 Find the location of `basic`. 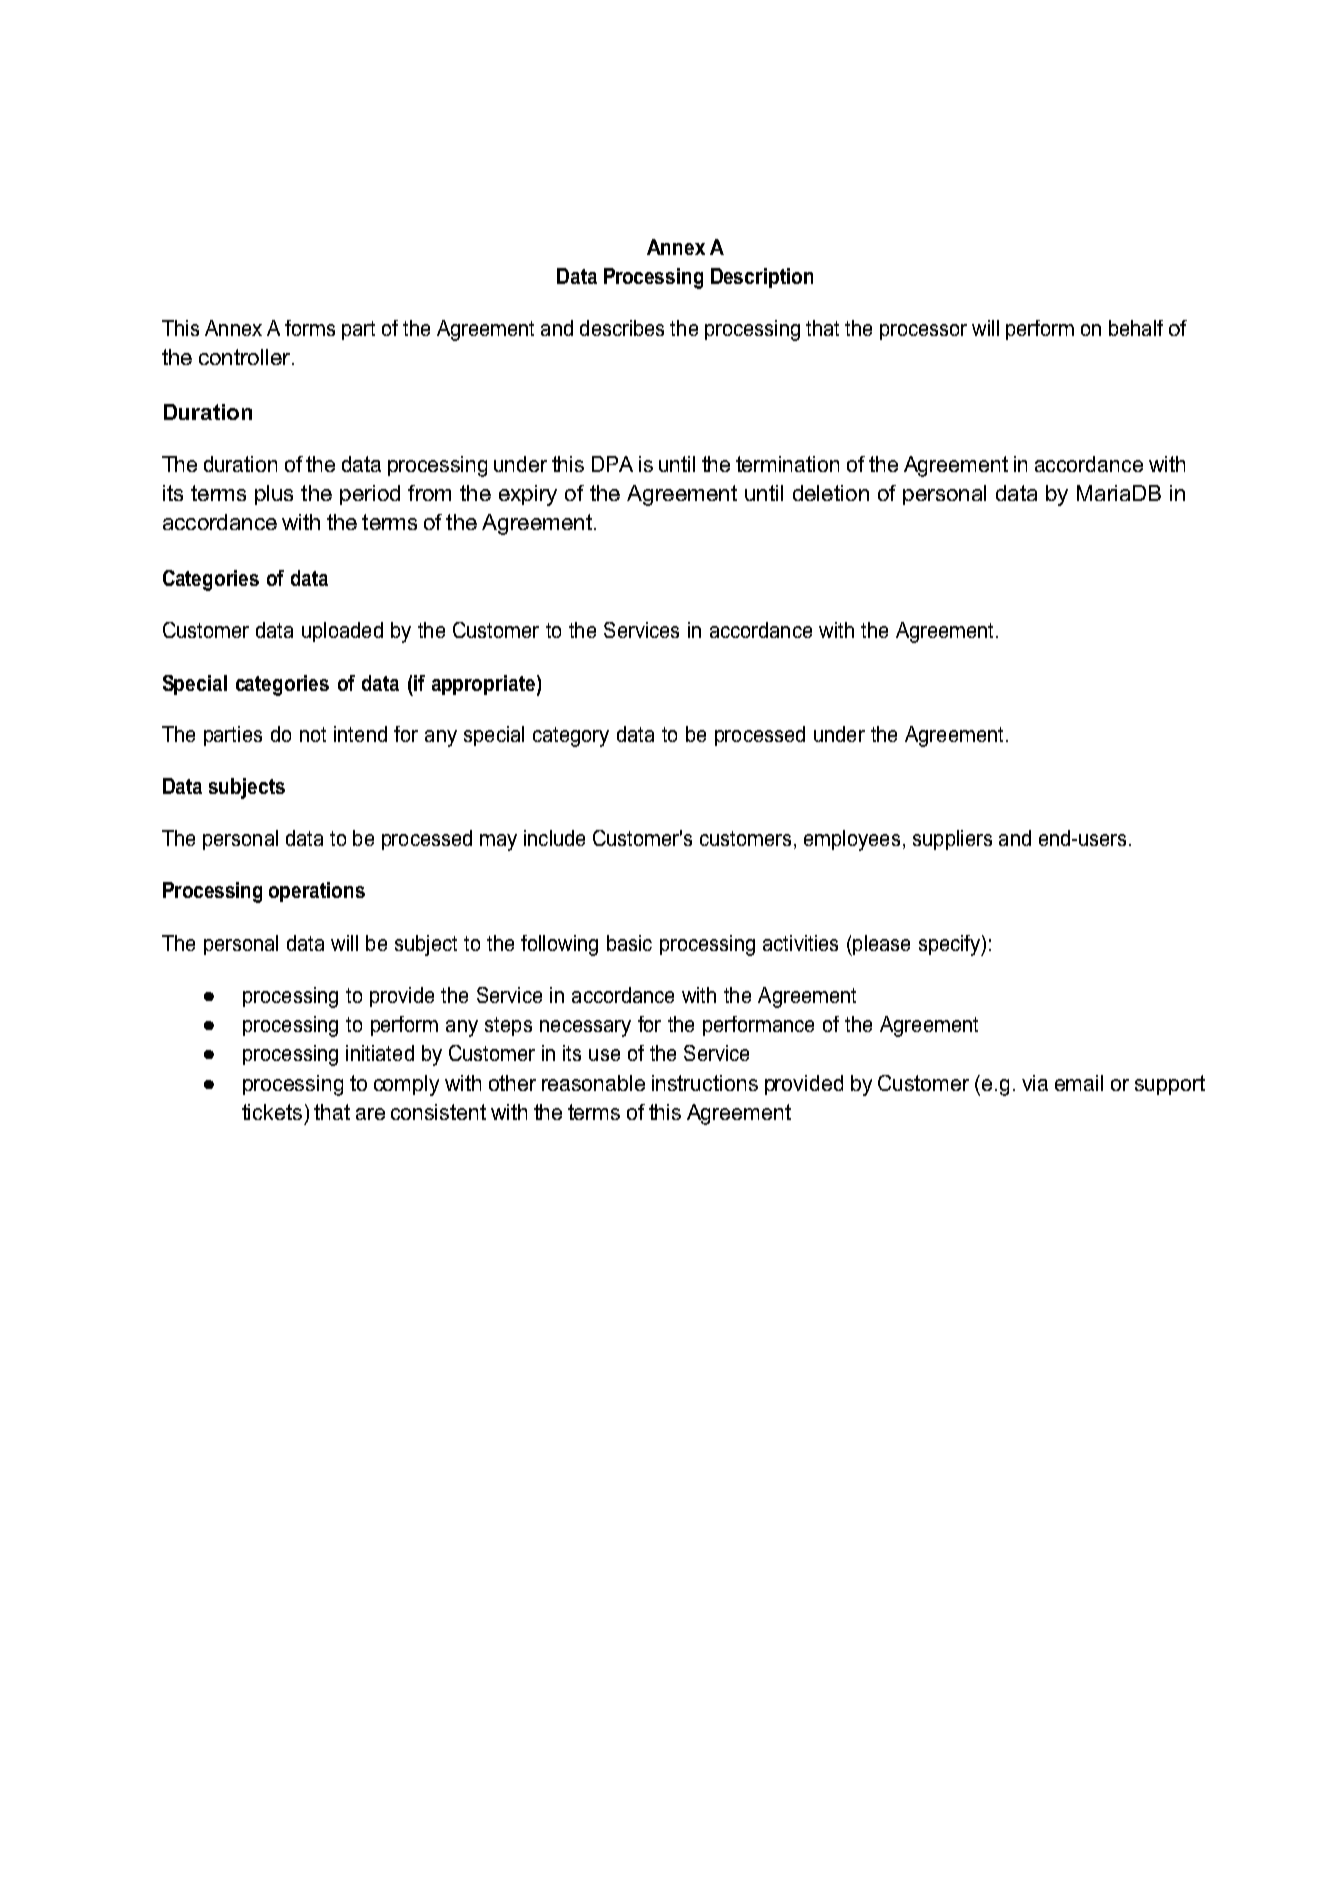

basic is located at coordinates (629, 943).
